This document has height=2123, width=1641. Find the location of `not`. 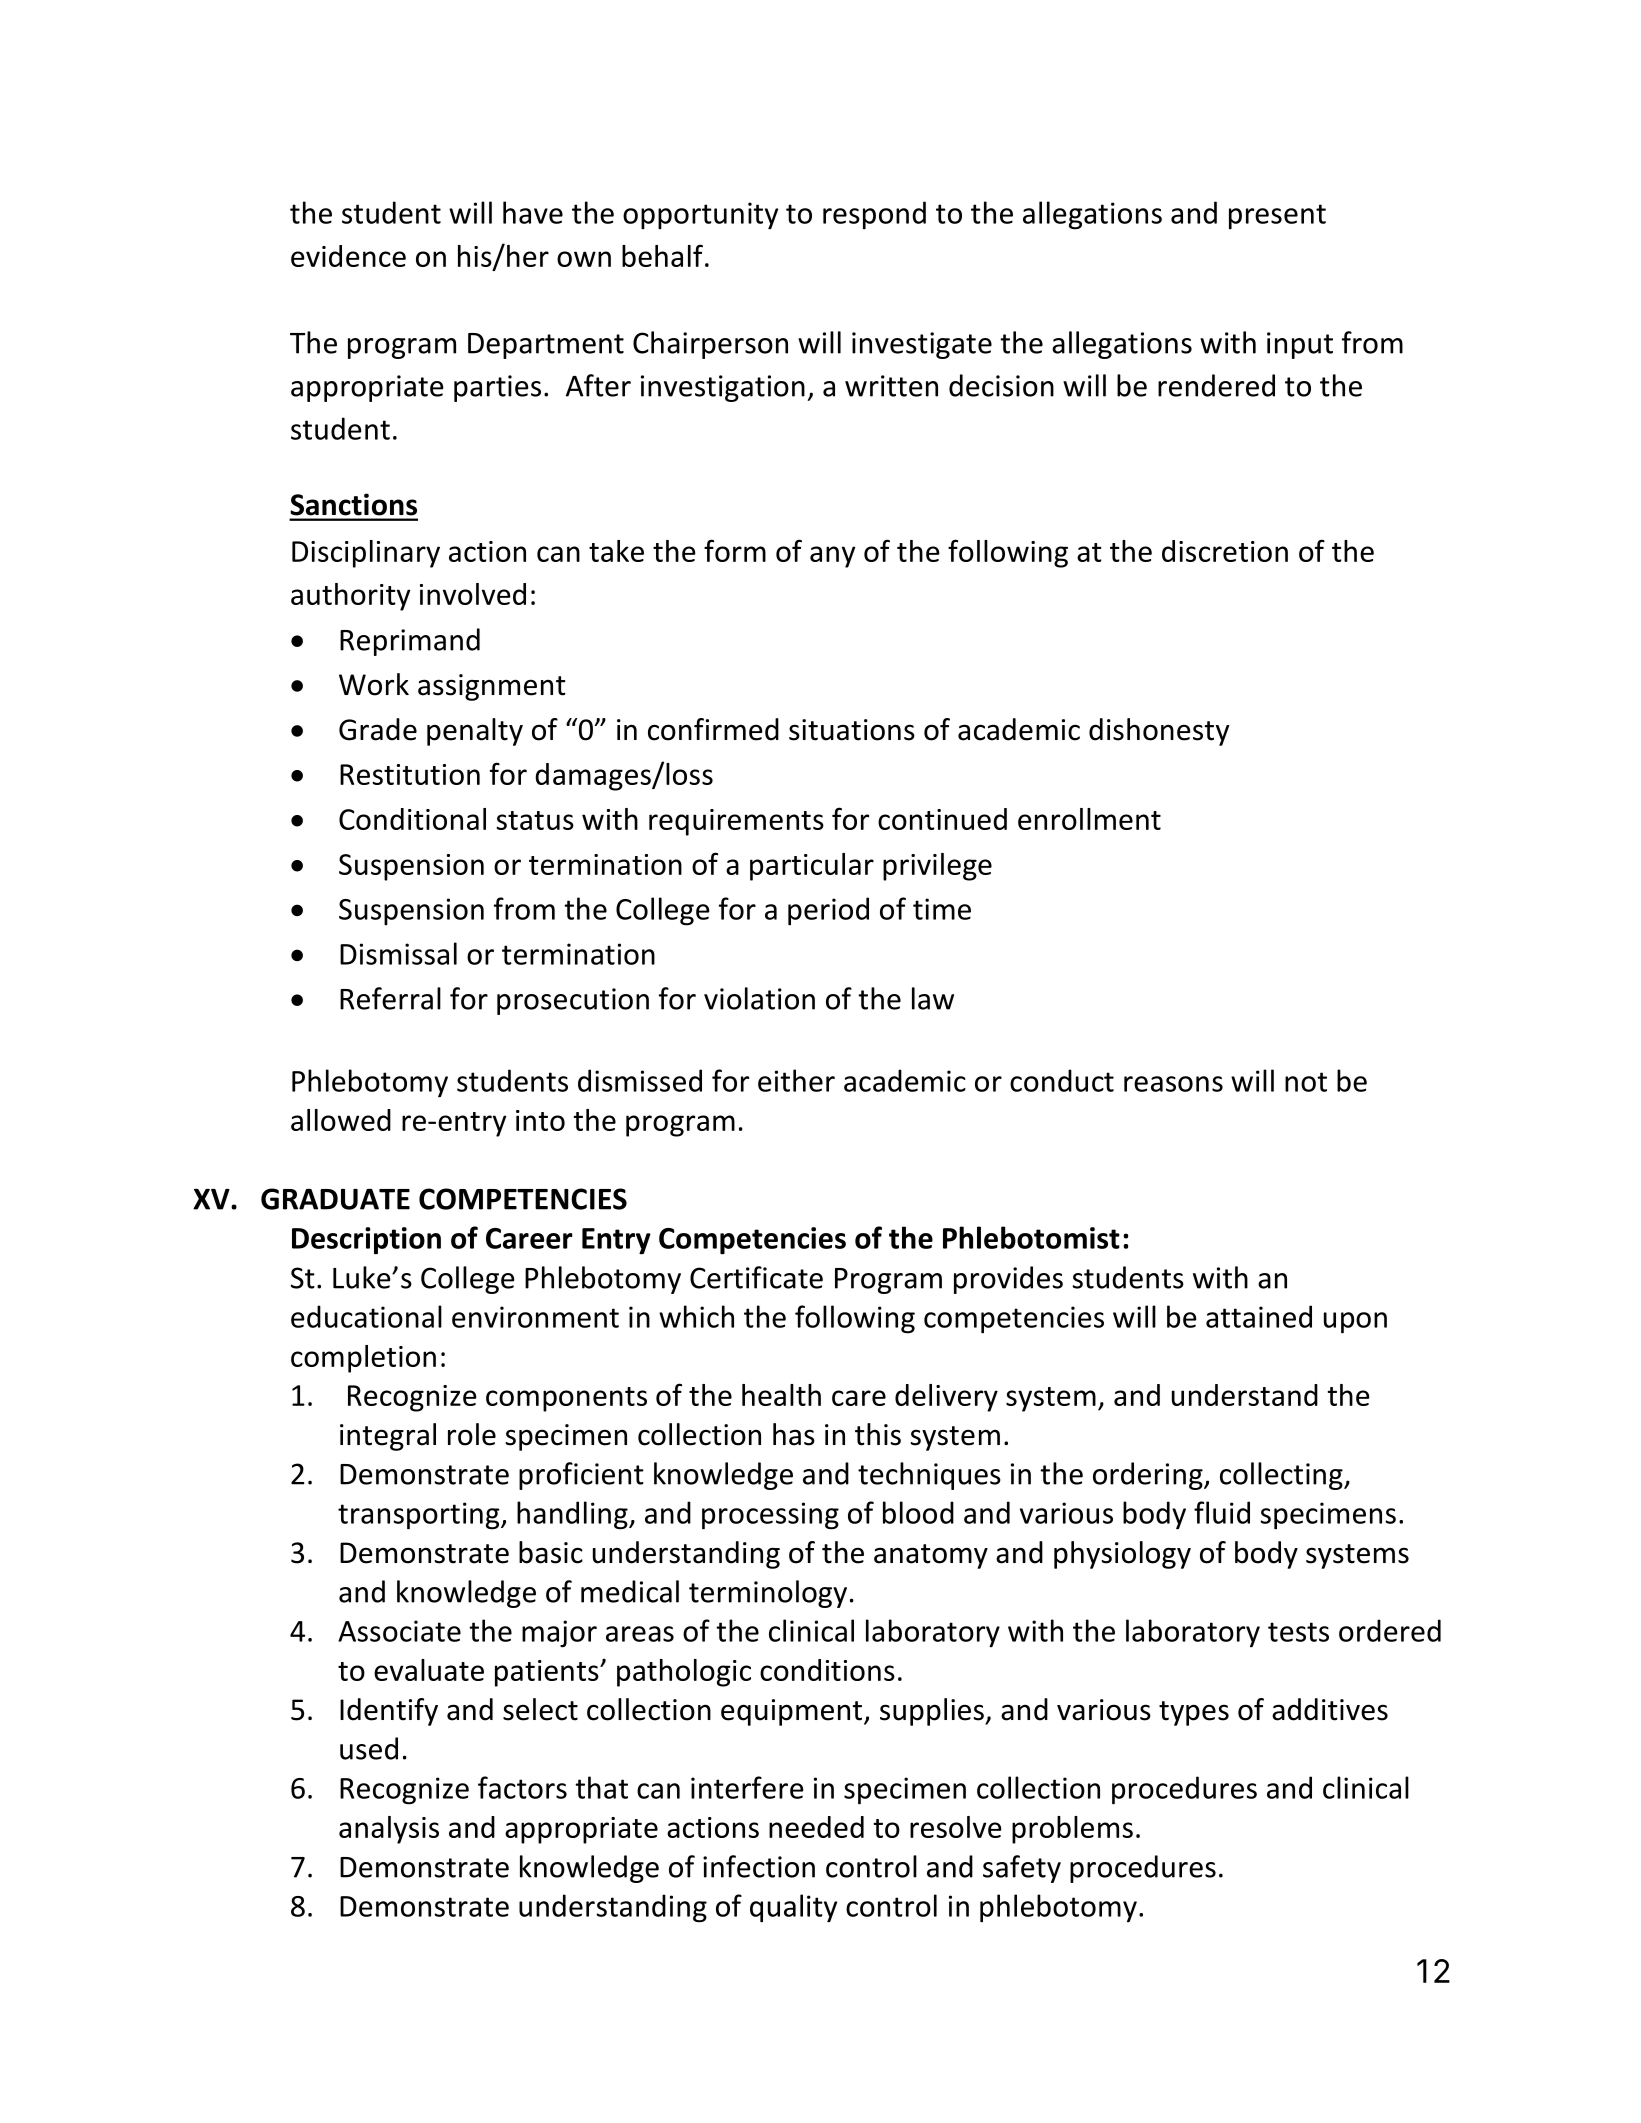

not is located at coordinates (1306, 1082).
